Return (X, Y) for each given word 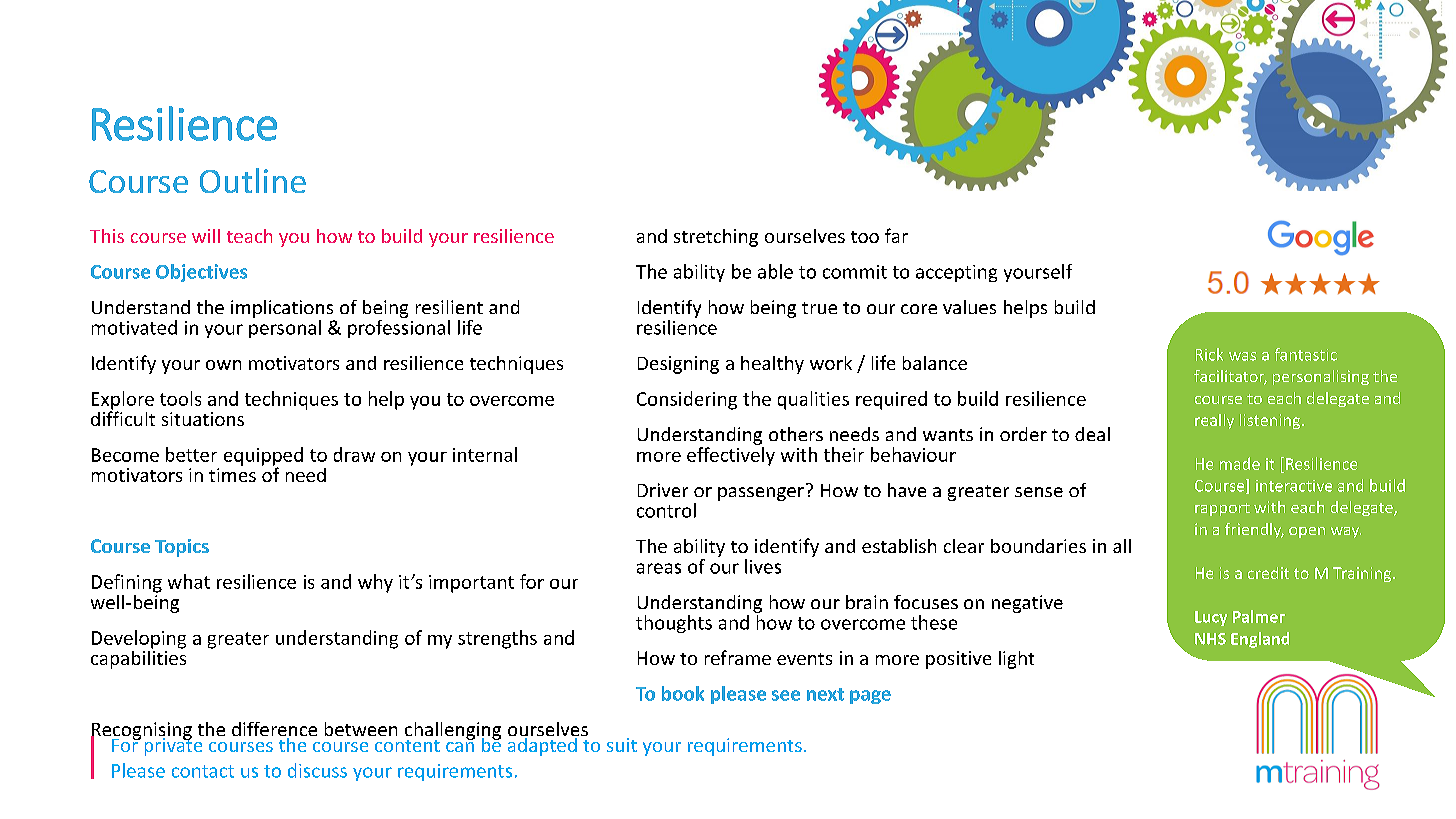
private (173, 746)
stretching (716, 238)
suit (622, 745)
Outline (253, 180)
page (870, 697)
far (896, 235)
